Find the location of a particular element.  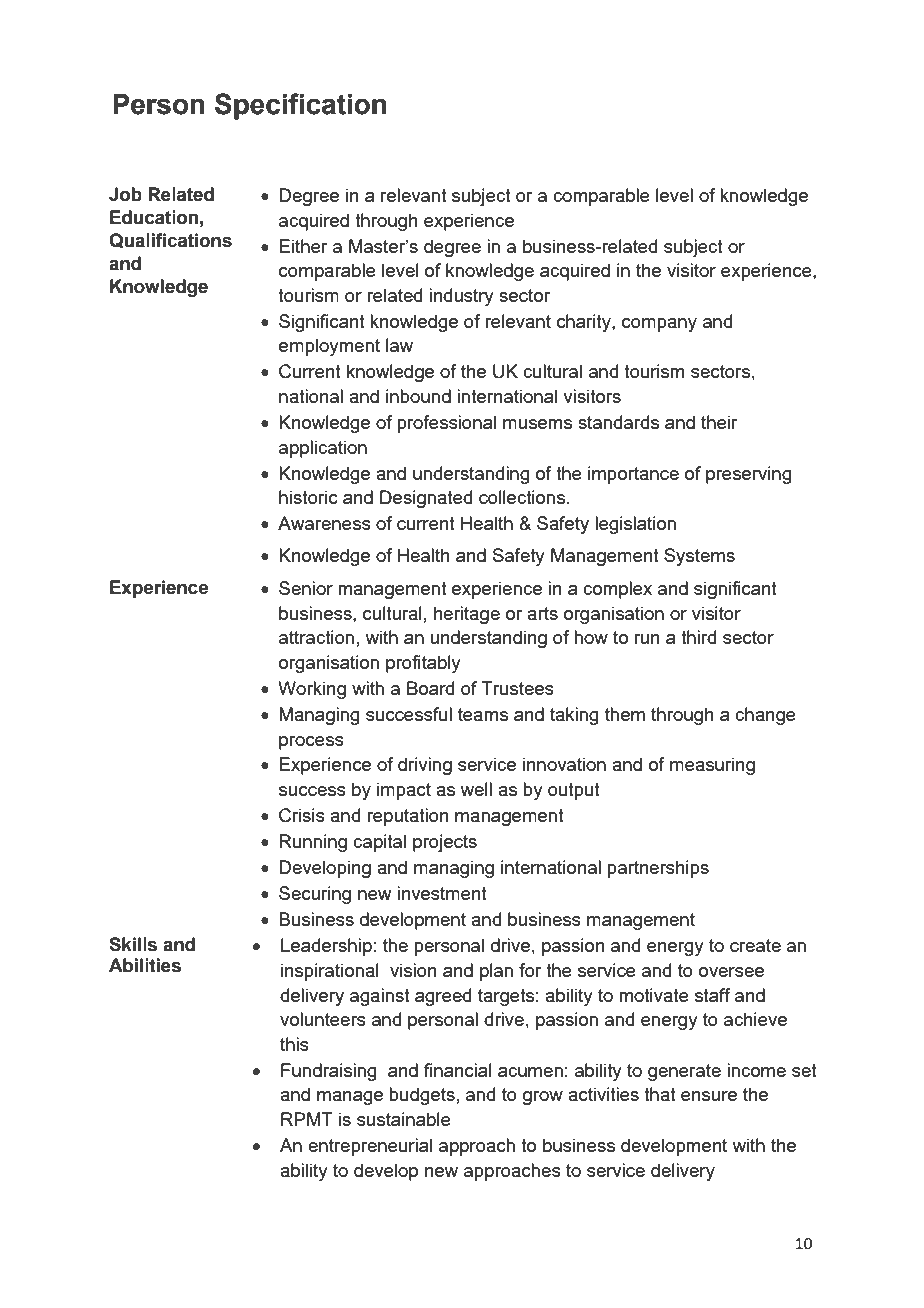

heritage is located at coordinates (467, 615).
